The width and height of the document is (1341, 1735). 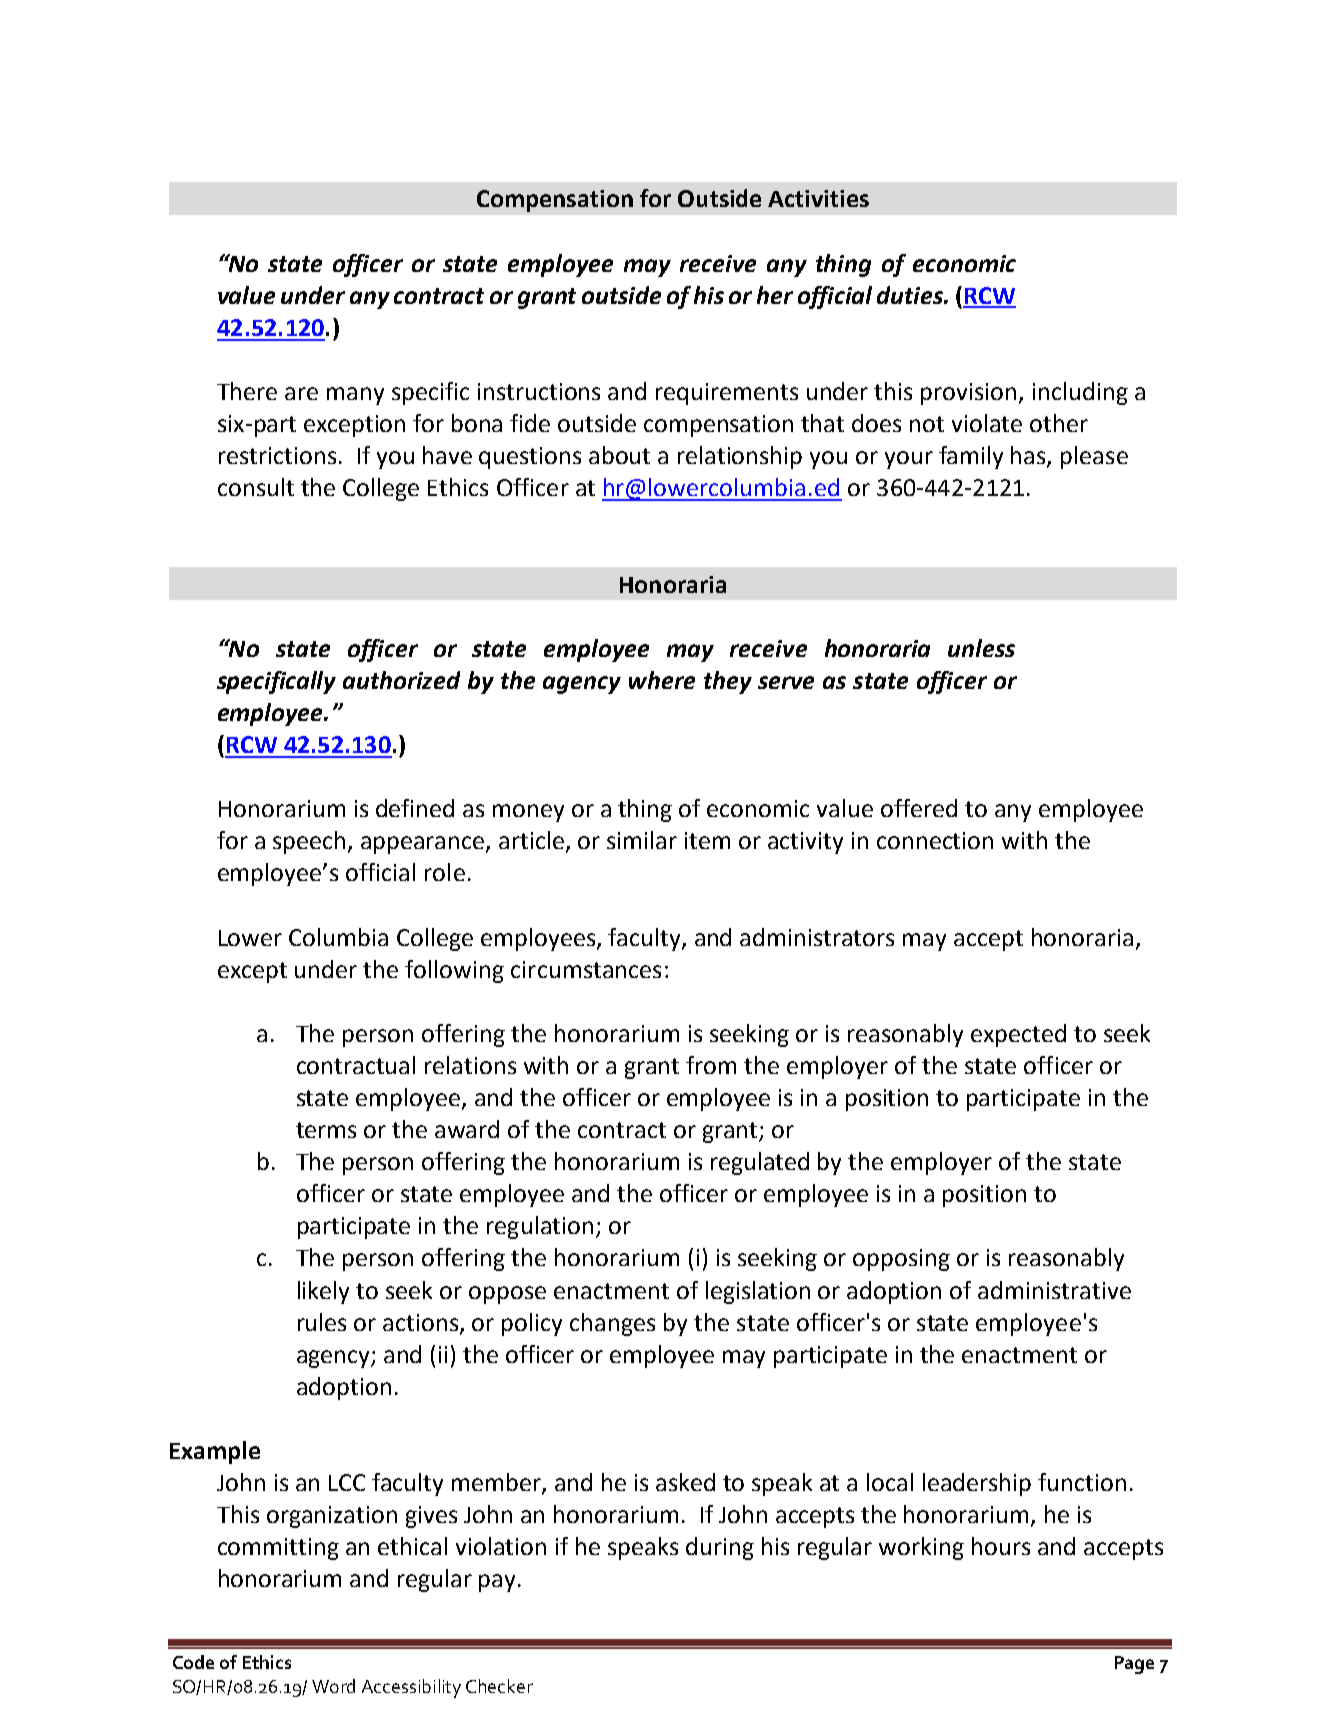 I want to click on authorized, so click(x=401, y=680).
